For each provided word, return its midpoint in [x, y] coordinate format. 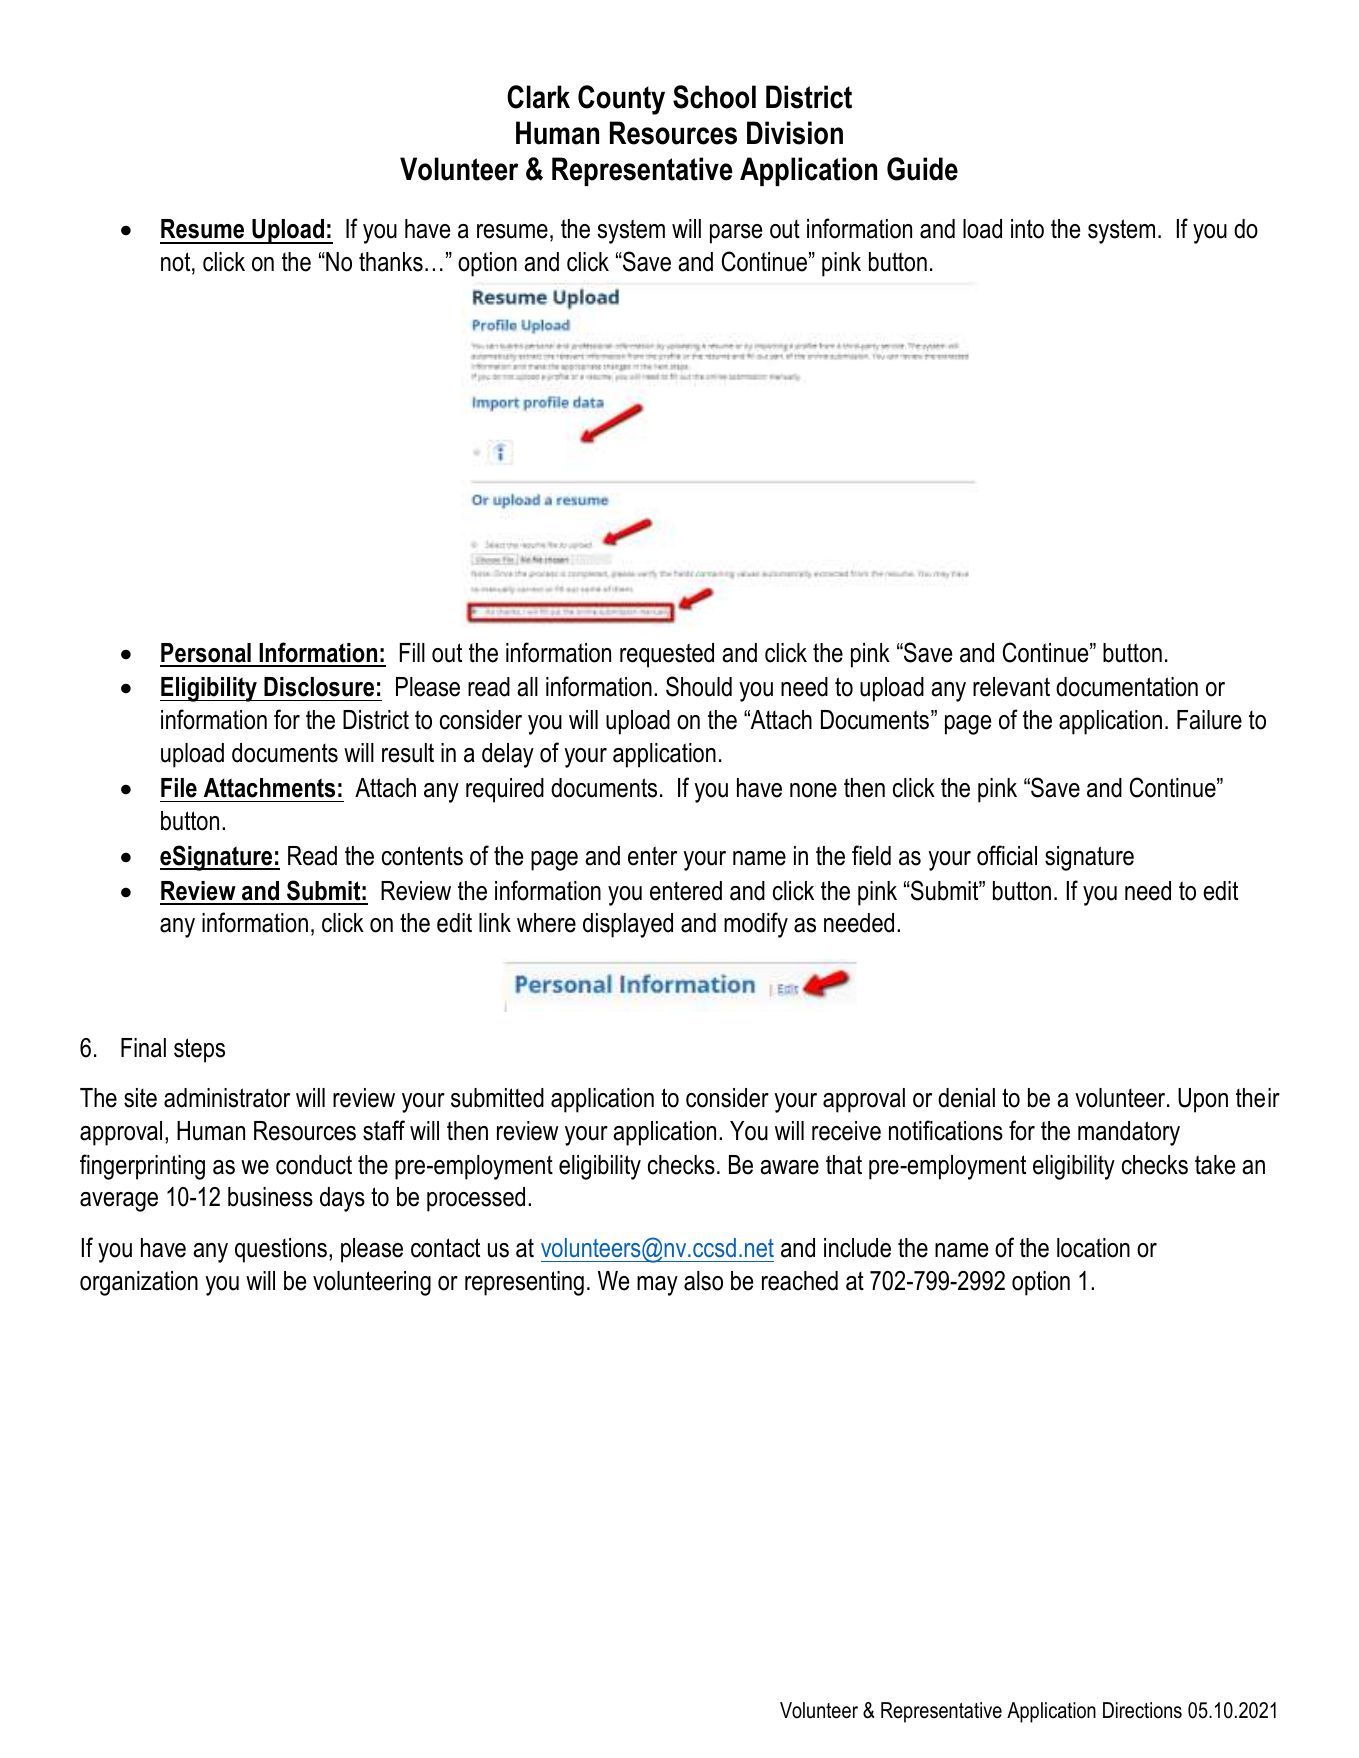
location [1093, 1248]
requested [667, 655]
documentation [1127, 687]
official [1007, 855]
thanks [391, 262]
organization [139, 1283]
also [703, 1281]
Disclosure [319, 687]
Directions [1142, 1710]
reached [800, 1281]
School [714, 97]
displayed [628, 925]
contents [422, 856]
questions [281, 1250]
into [1027, 229]
